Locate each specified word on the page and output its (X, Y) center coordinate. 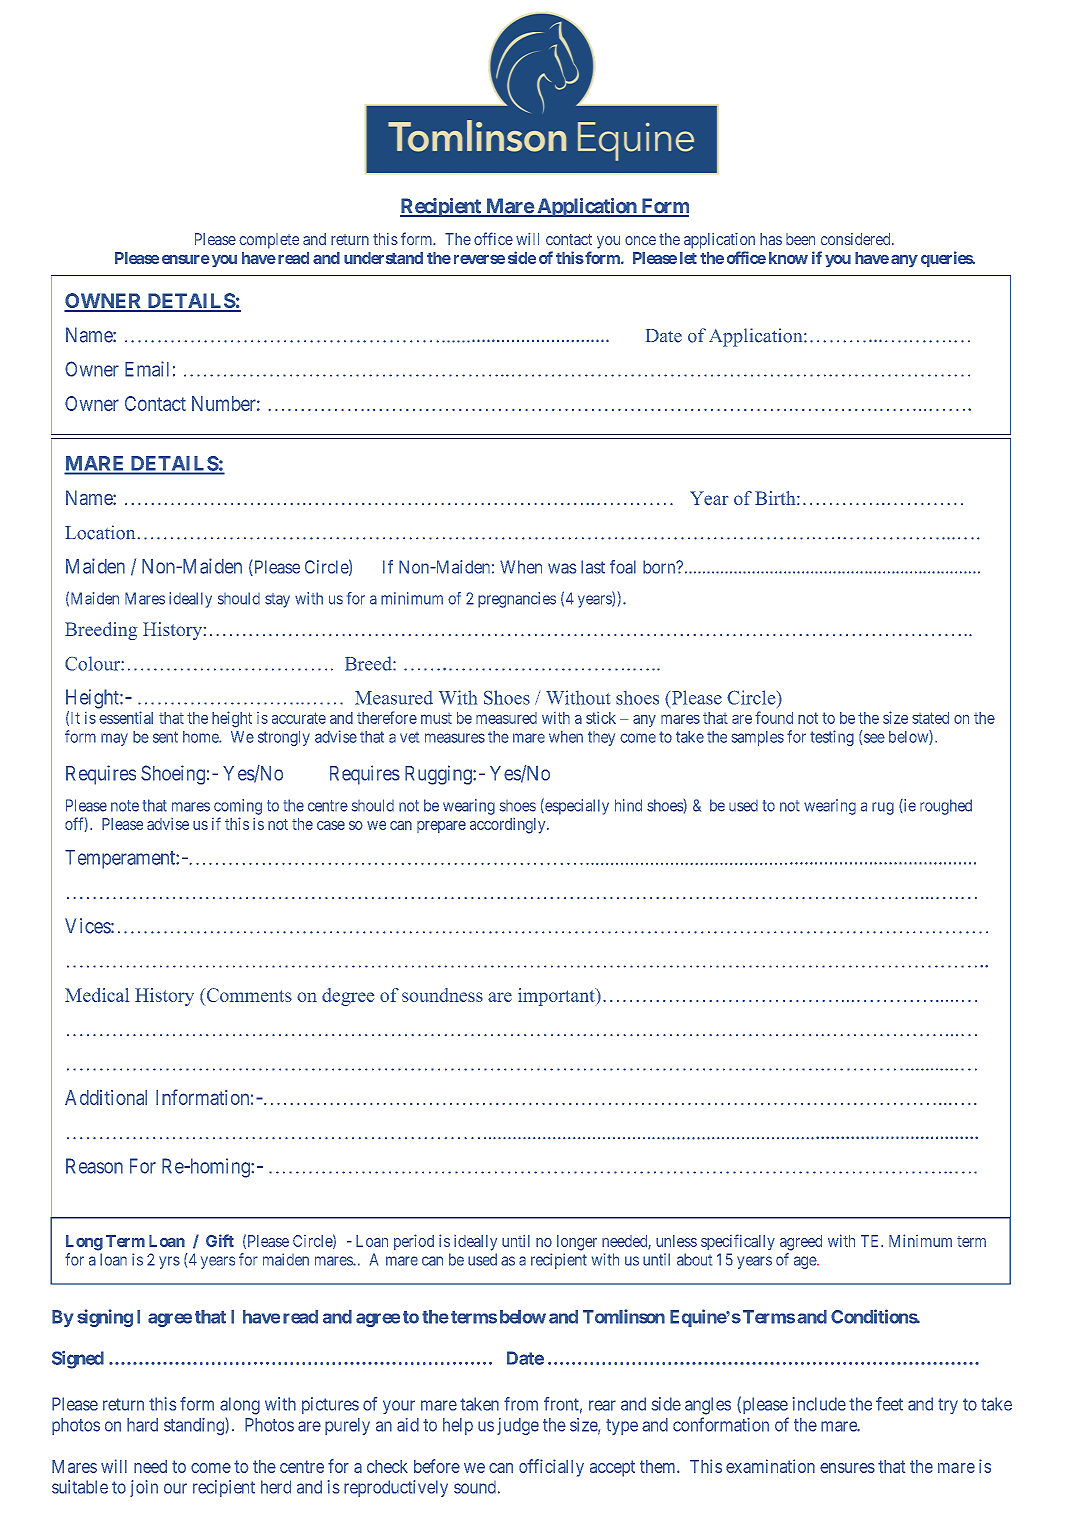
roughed (946, 807)
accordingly (509, 826)
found (774, 717)
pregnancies (517, 600)
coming (238, 807)
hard (142, 1425)
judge (518, 1426)
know (788, 258)
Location (100, 532)
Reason (94, 1166)
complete (269, 241)
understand (383, 258)
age (806, 1262)
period (414, 1242)
